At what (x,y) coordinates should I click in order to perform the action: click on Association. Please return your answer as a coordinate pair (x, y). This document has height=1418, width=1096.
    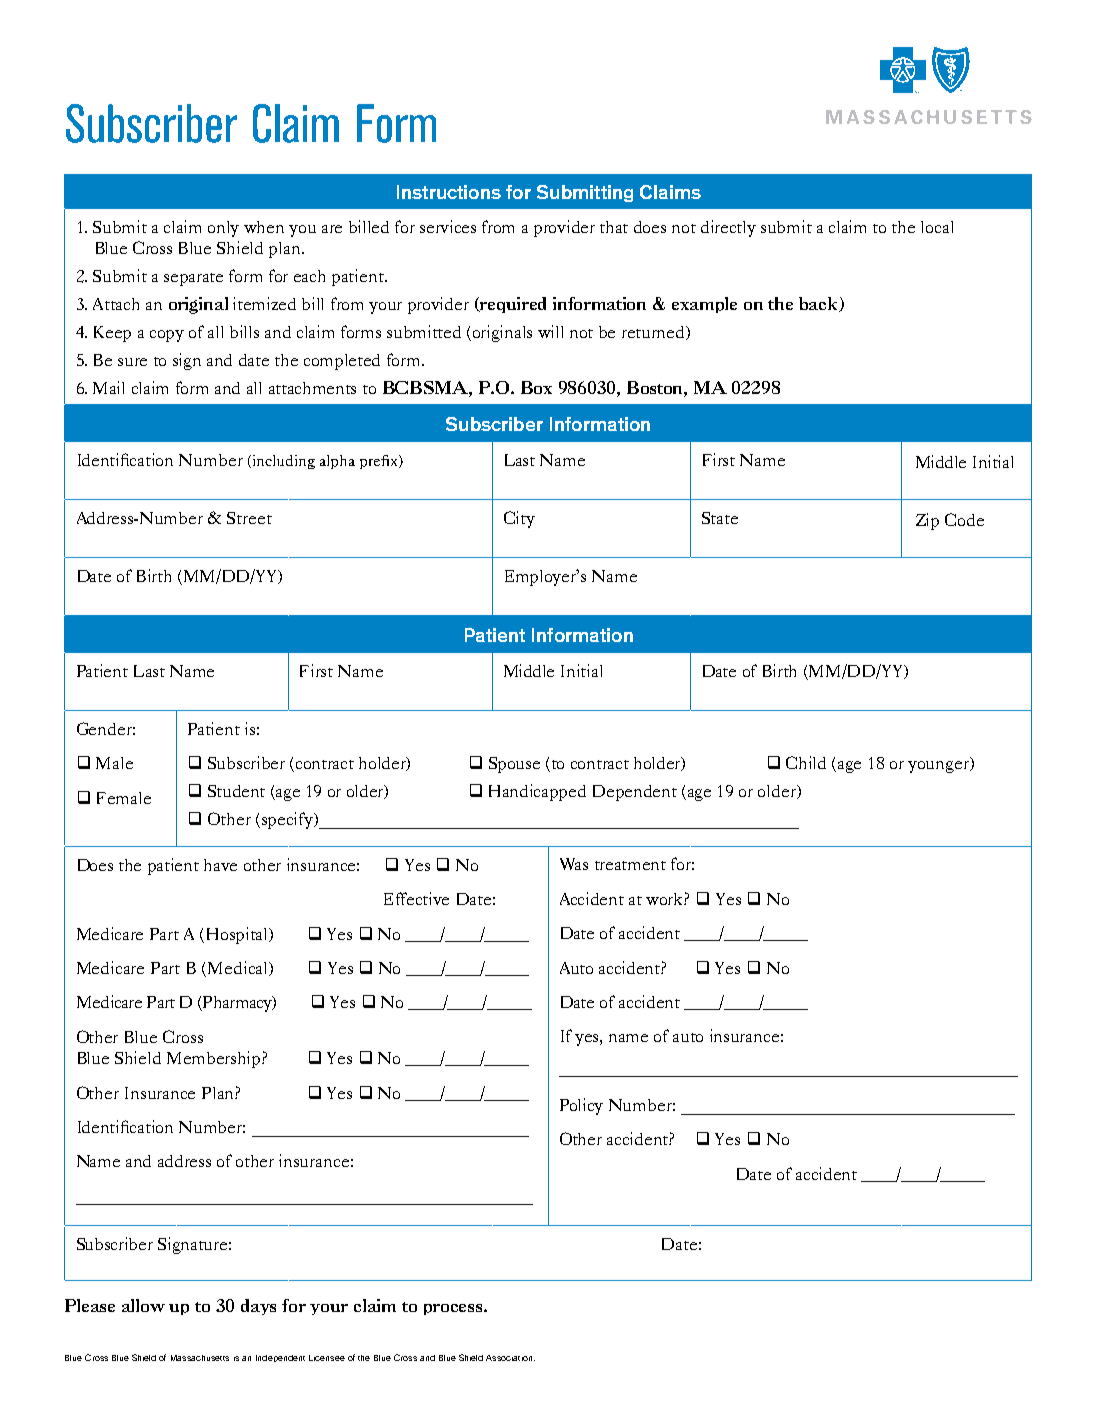
    Looking at the image, I should click on (509, 1358).
